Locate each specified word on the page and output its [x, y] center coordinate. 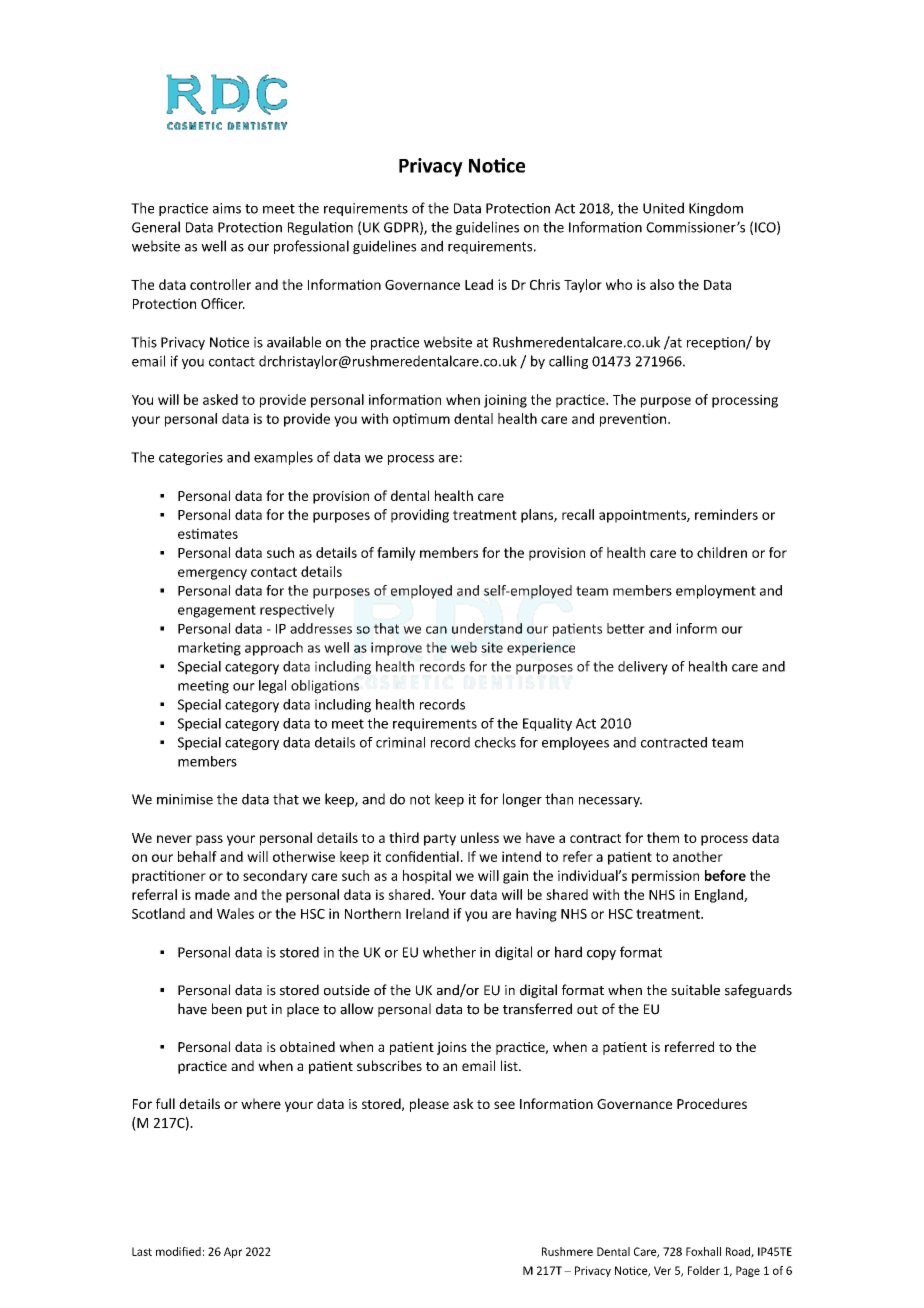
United [663, 208]
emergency [212, 574]
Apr [233, 1252]
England [720, 896]
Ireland [427, 913]
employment [716, 592]
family [396, 554]
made [212, 894]
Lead [479, 284]
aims [227, 208]
